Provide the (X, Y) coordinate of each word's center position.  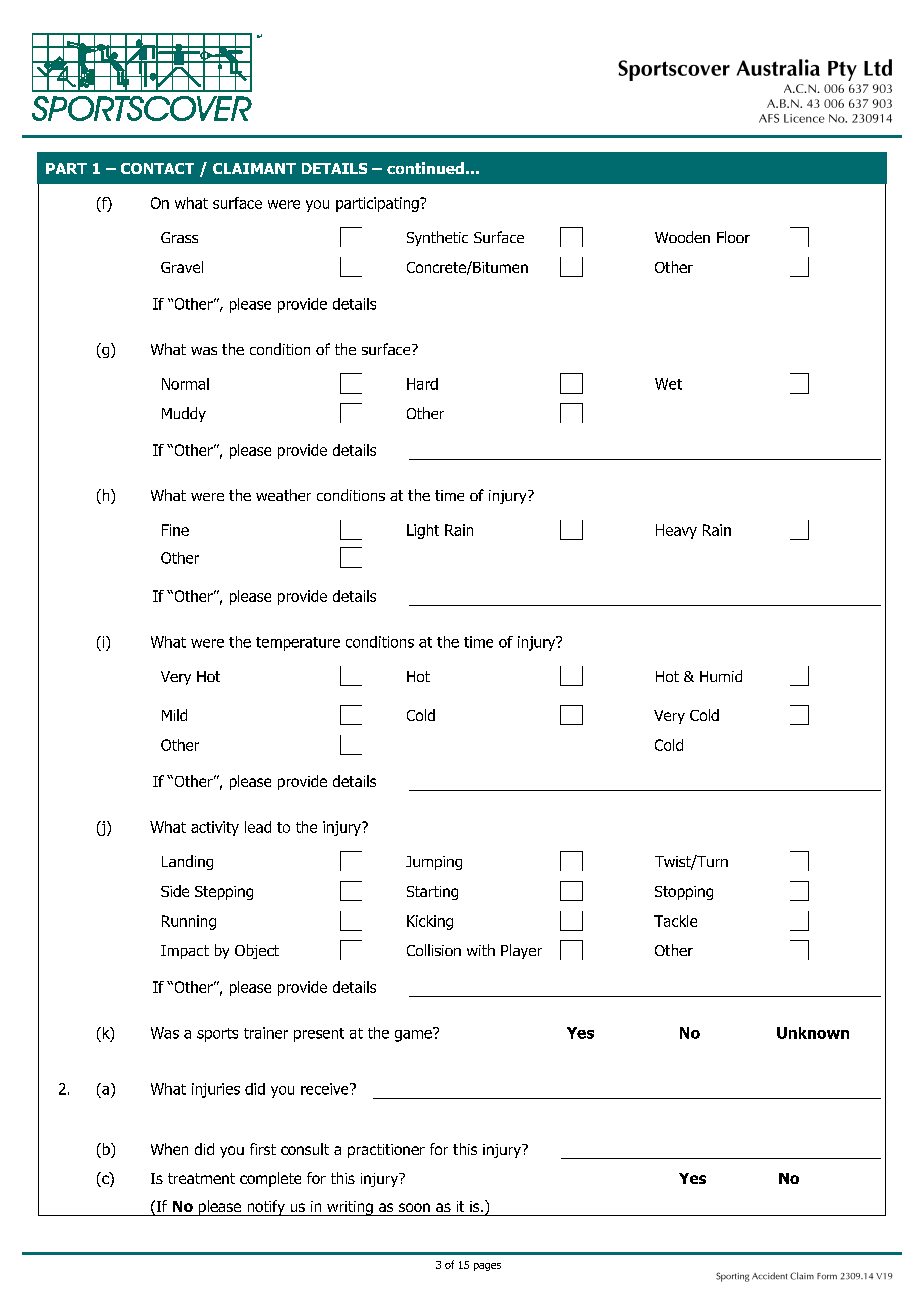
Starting (432, 893)
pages (487, 1267)
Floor (733, 237)
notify (266, 1208)
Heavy (676, 531)
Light (423, 531)
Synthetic (437, 238)
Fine (175, 530)
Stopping (684, 893)
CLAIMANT (254, 168)
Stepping (224, 893)
